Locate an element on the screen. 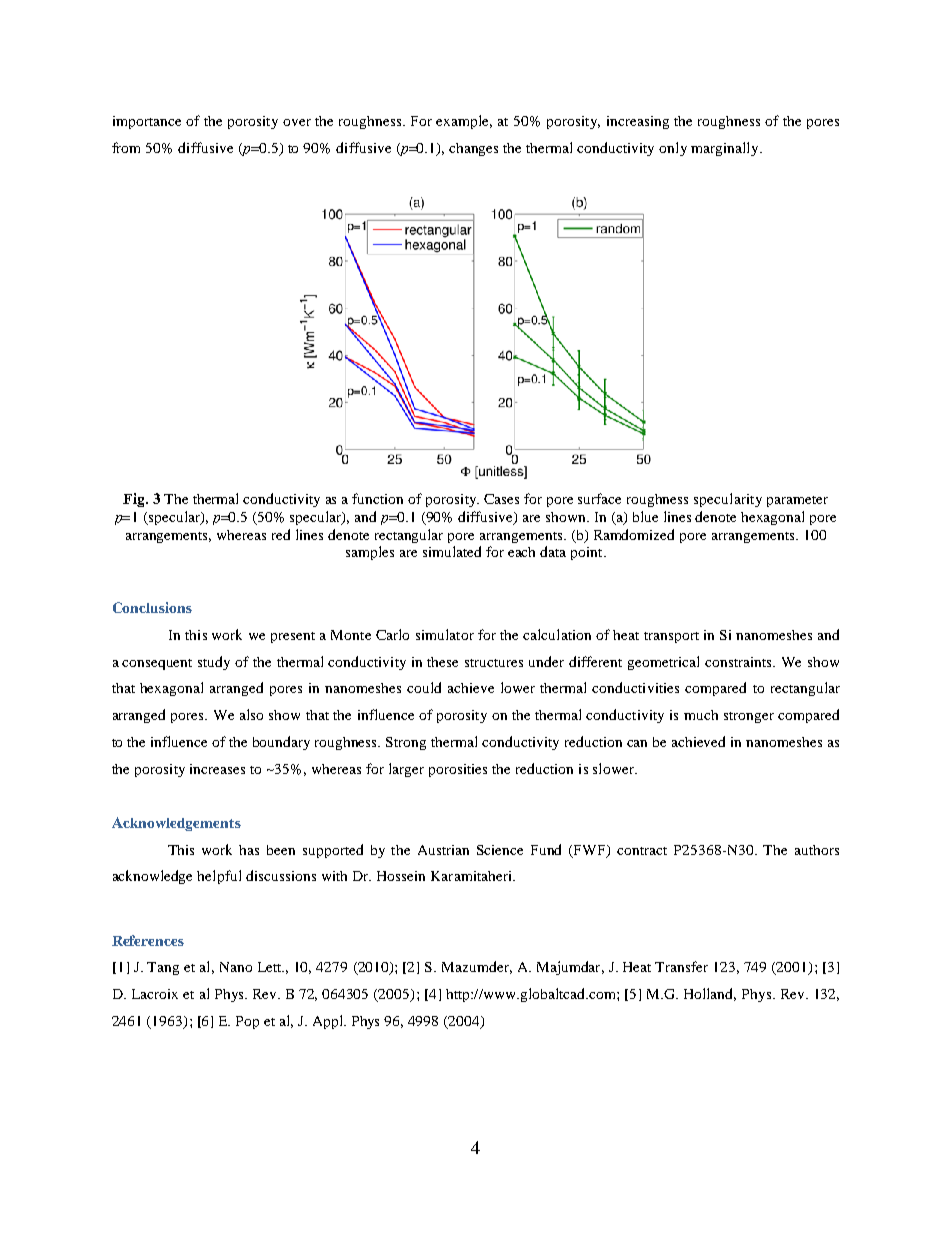  Conclusions is located at coordinates (152, 607).
